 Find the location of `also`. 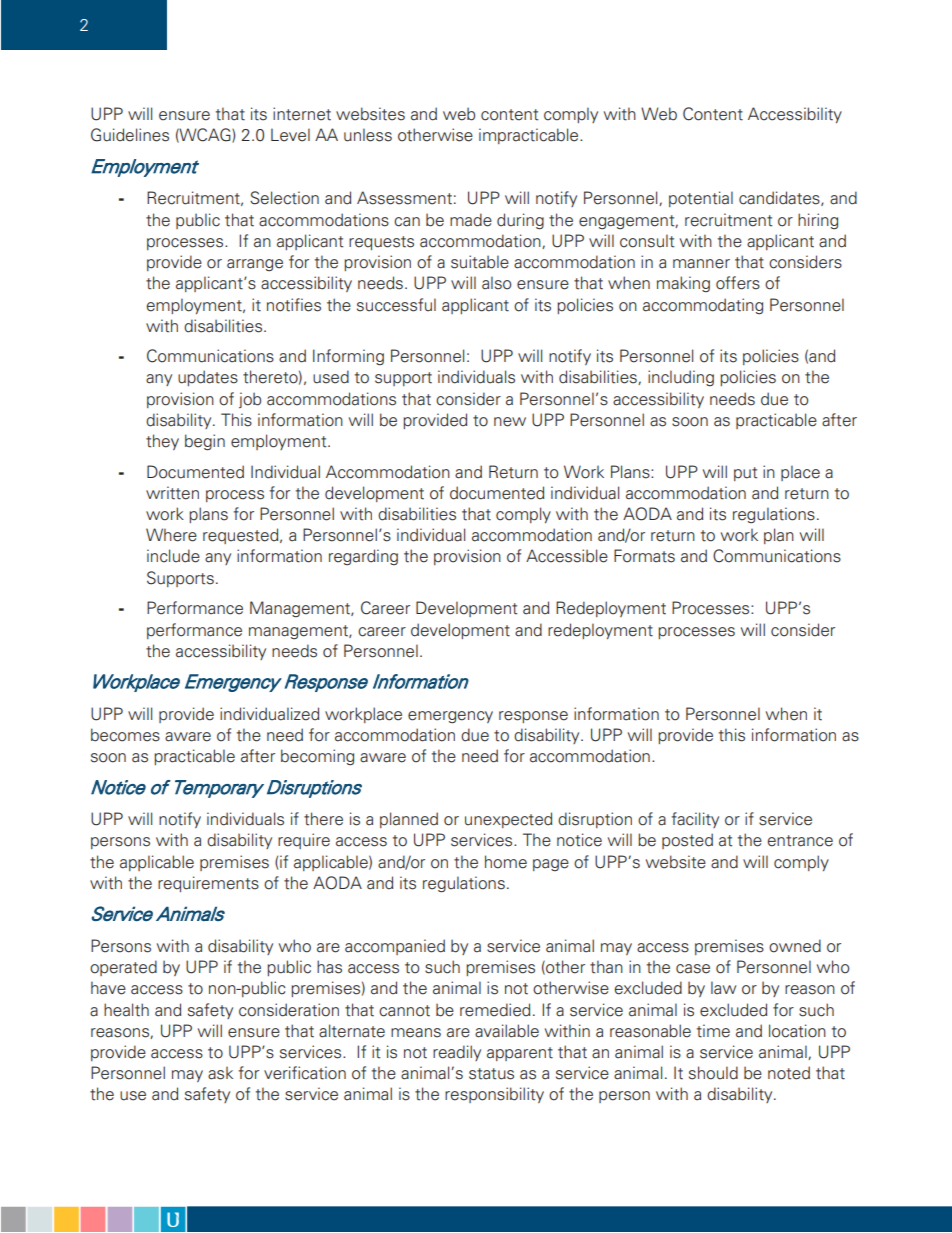

also is located at coordinates (496, 283).
